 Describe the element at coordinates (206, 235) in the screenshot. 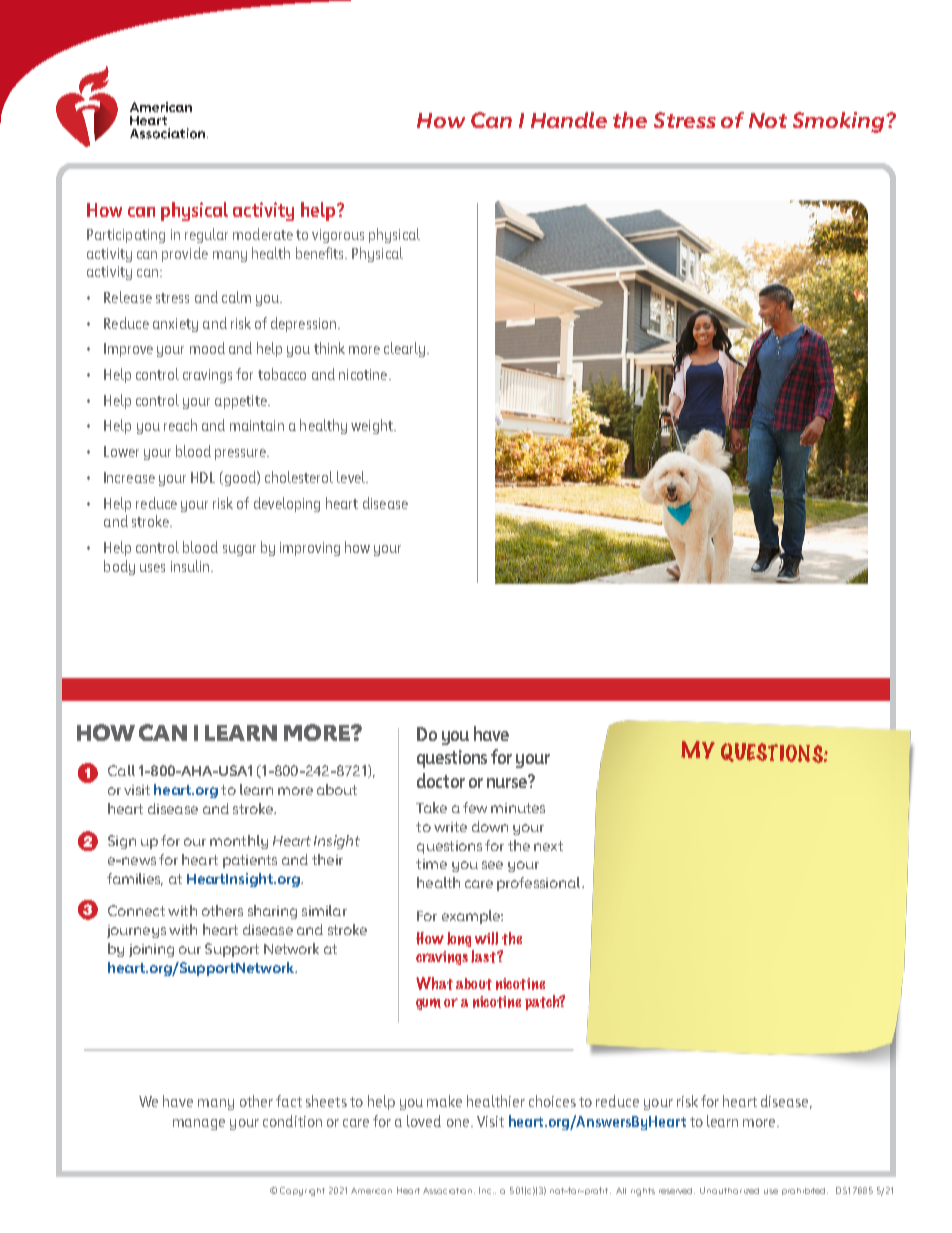

I see `regular` at that location.
